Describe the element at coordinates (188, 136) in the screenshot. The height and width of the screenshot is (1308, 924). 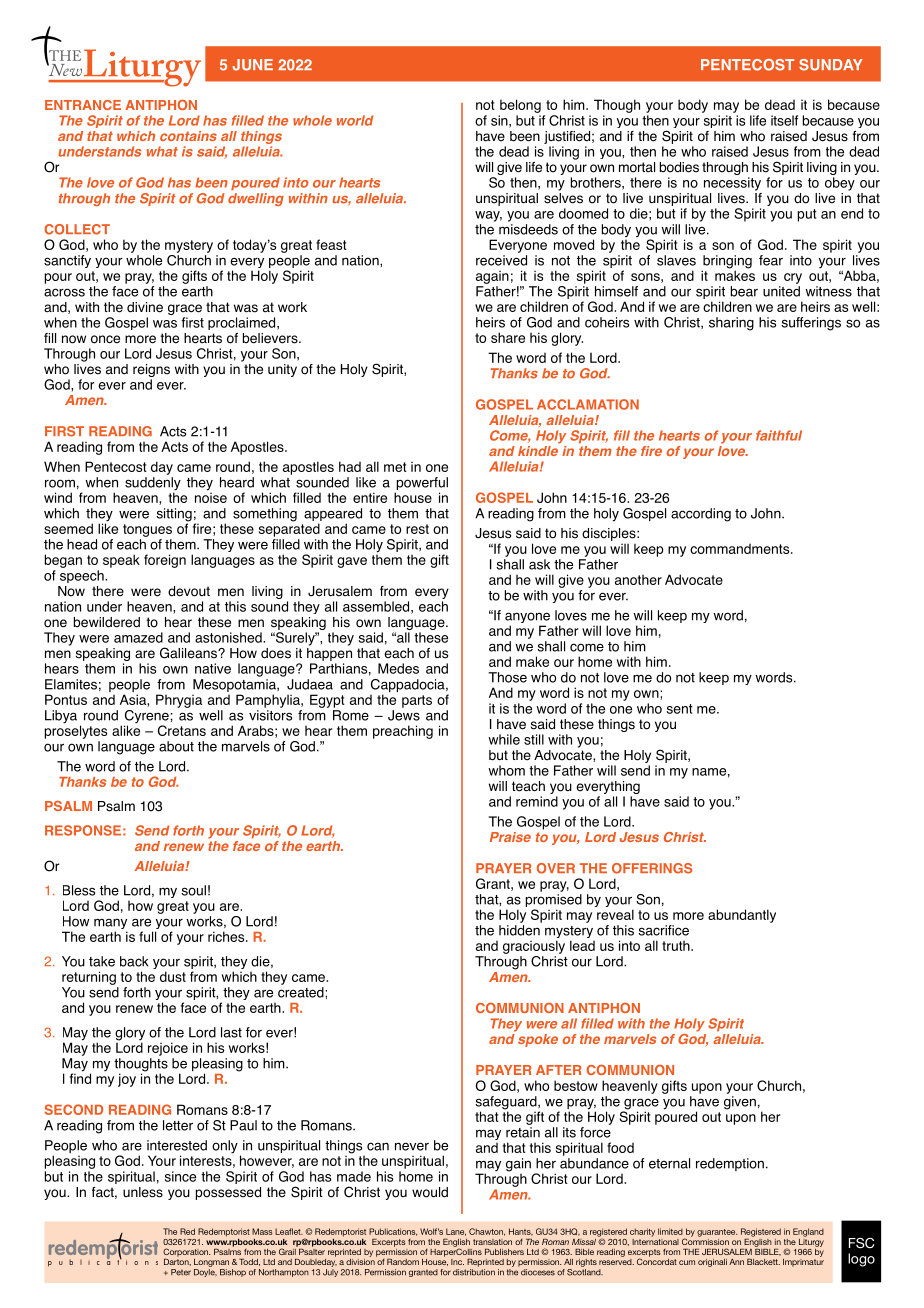
I see `contains` at that location.
